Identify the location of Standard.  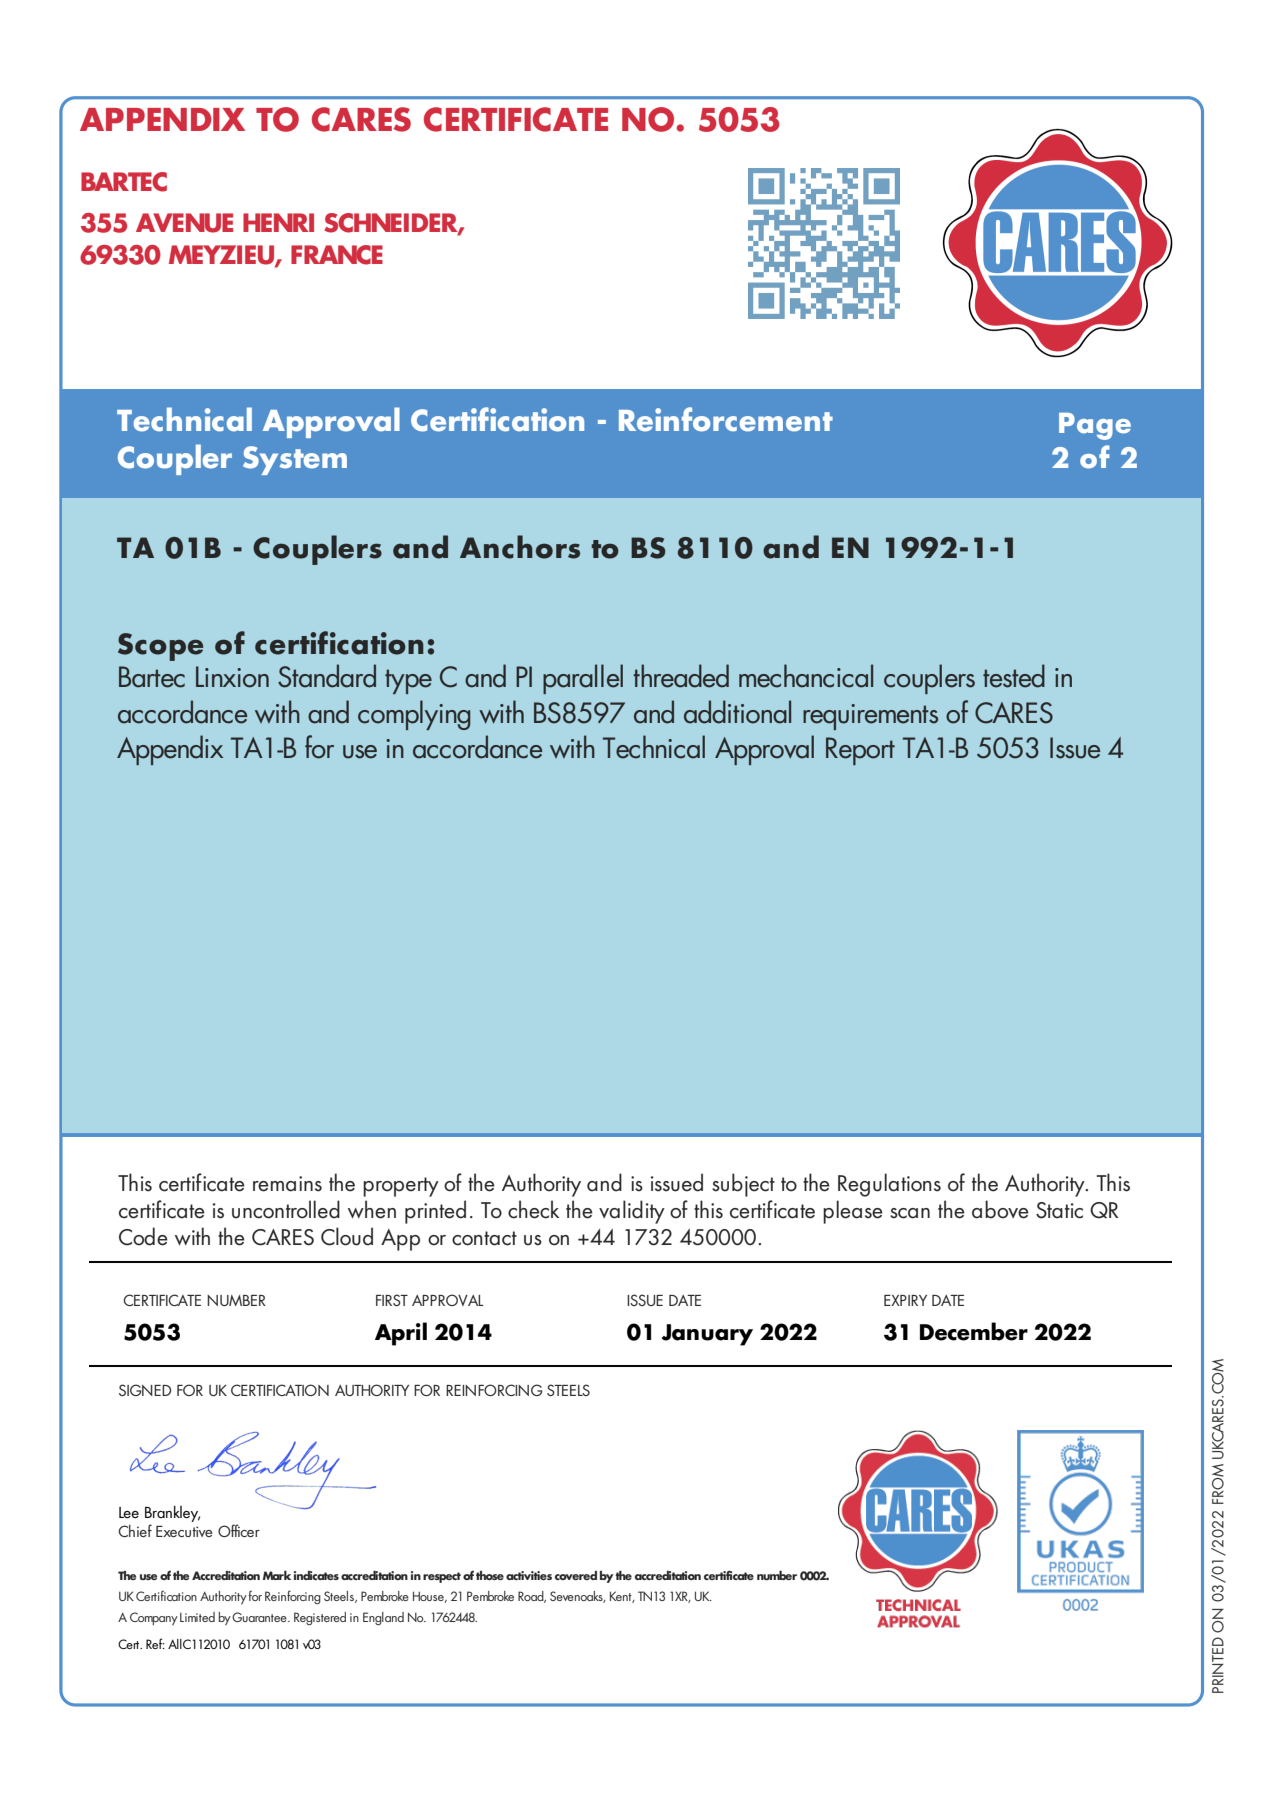
(327, 676).
